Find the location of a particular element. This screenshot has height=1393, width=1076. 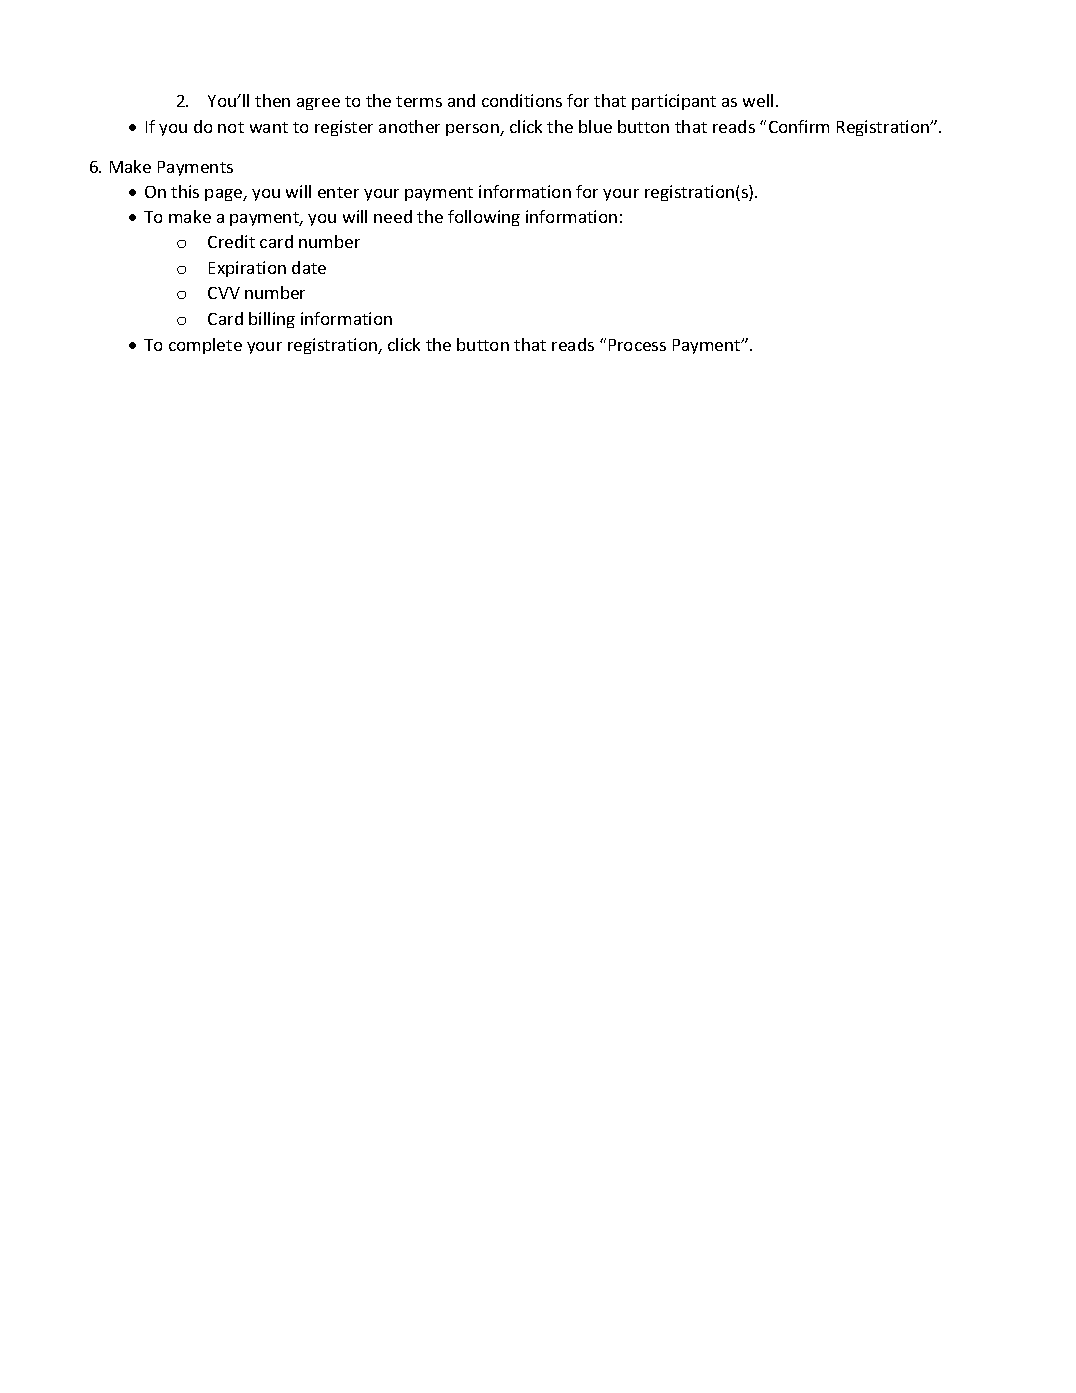

complete is located at coordinates (205, 346).
